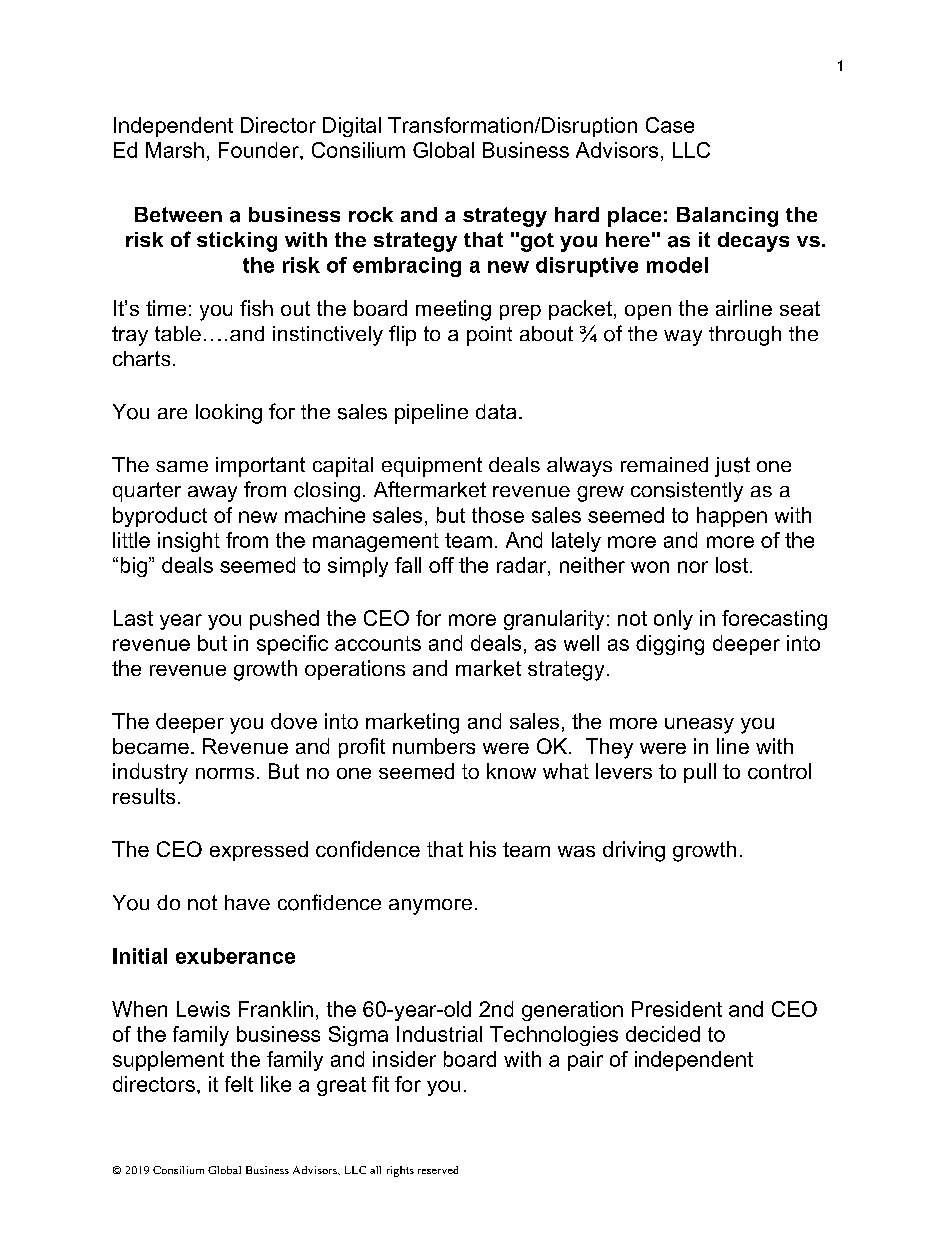 The height and width of the document is (1233, 952). I want to click on felt, so click(239, 1084).
